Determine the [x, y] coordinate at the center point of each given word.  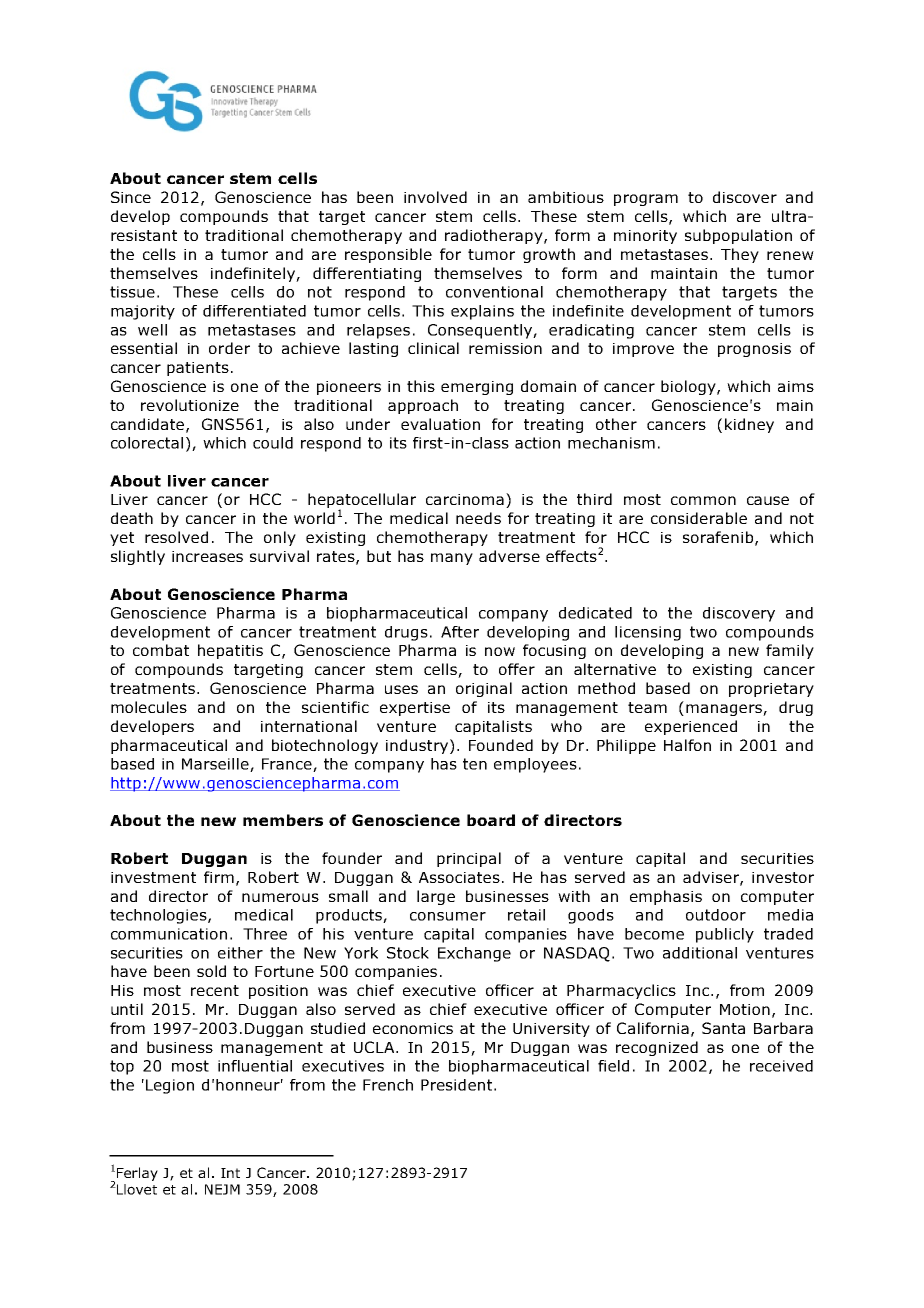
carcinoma [466, 500]
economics [413, 1028]
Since [131, 197]
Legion [170, 1086]
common [703, 500]
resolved [176, 537]
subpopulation [738, 236]
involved [435, 197]
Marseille [216, 765]
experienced [691, 727]
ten [475, 764]
